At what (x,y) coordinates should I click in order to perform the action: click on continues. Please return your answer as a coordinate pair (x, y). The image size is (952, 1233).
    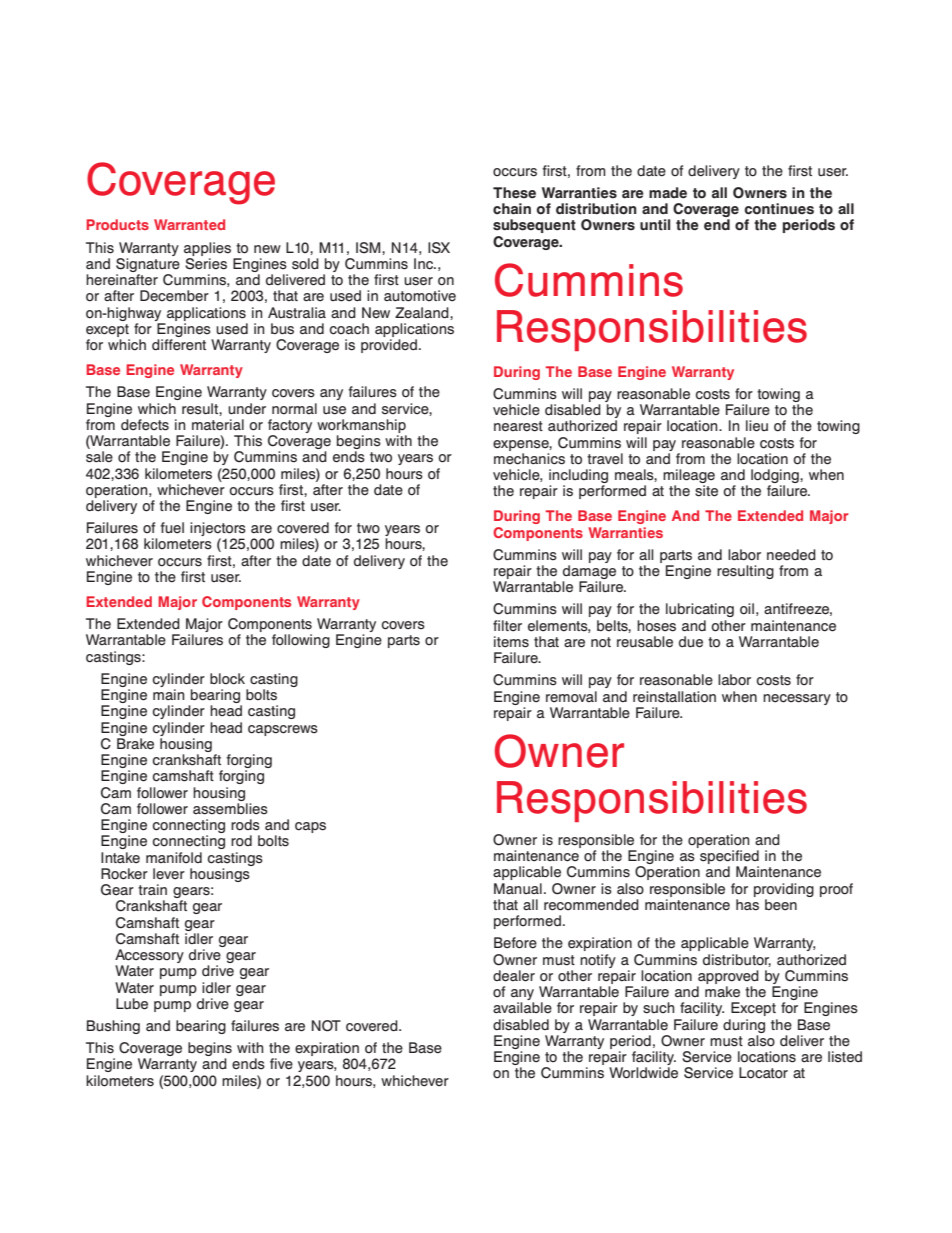
    Looking at the image, I should click on (779, 209).
